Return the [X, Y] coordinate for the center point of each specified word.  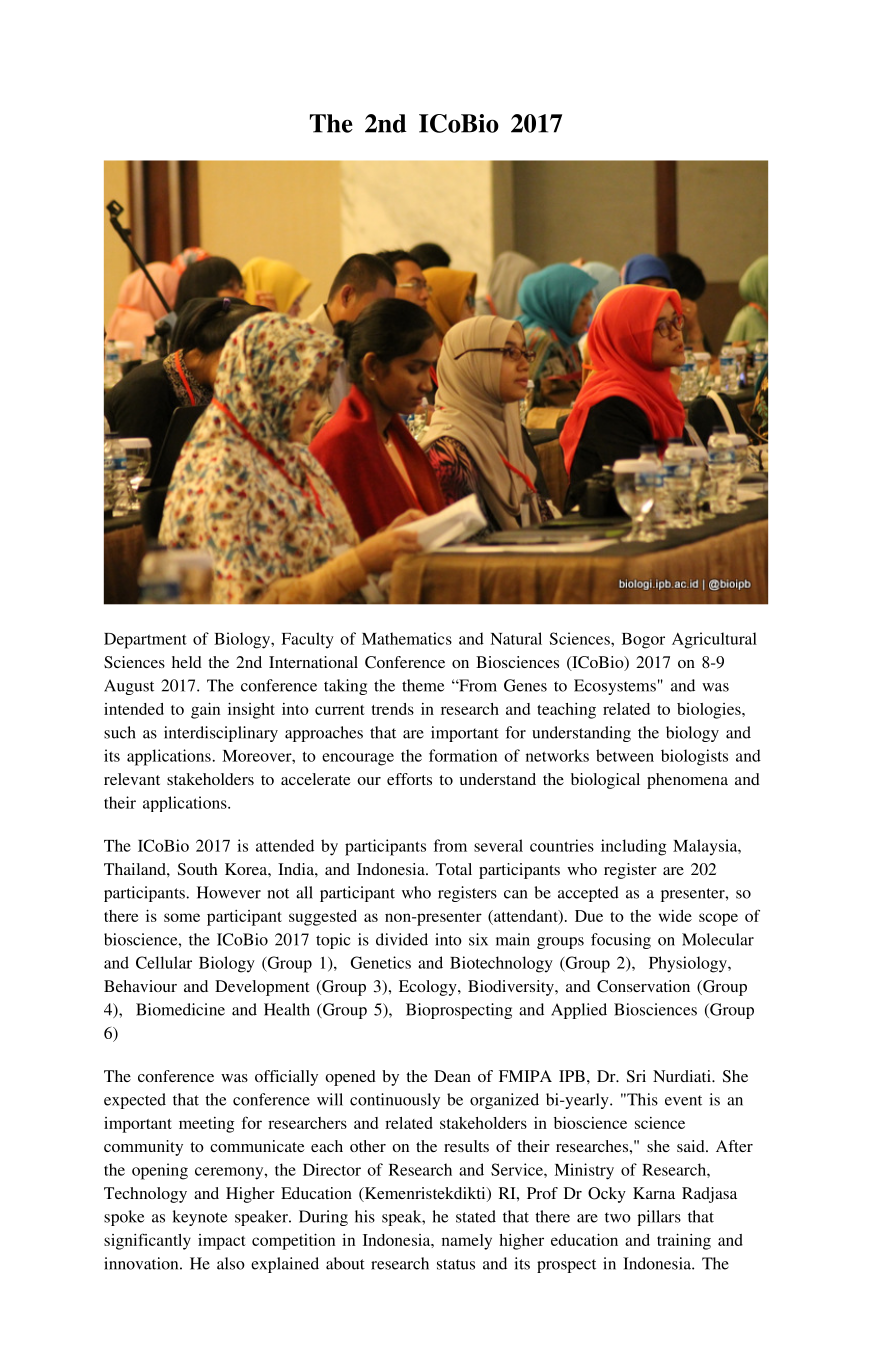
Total [454, 869]
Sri [636, 1076]
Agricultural [714, 640]
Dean [452, 1076]
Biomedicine [180, 1009]
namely [467, 1242]
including [633, 847]
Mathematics [407, 638]
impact [222, 1242]
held [187, 662]
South [198, 869]
